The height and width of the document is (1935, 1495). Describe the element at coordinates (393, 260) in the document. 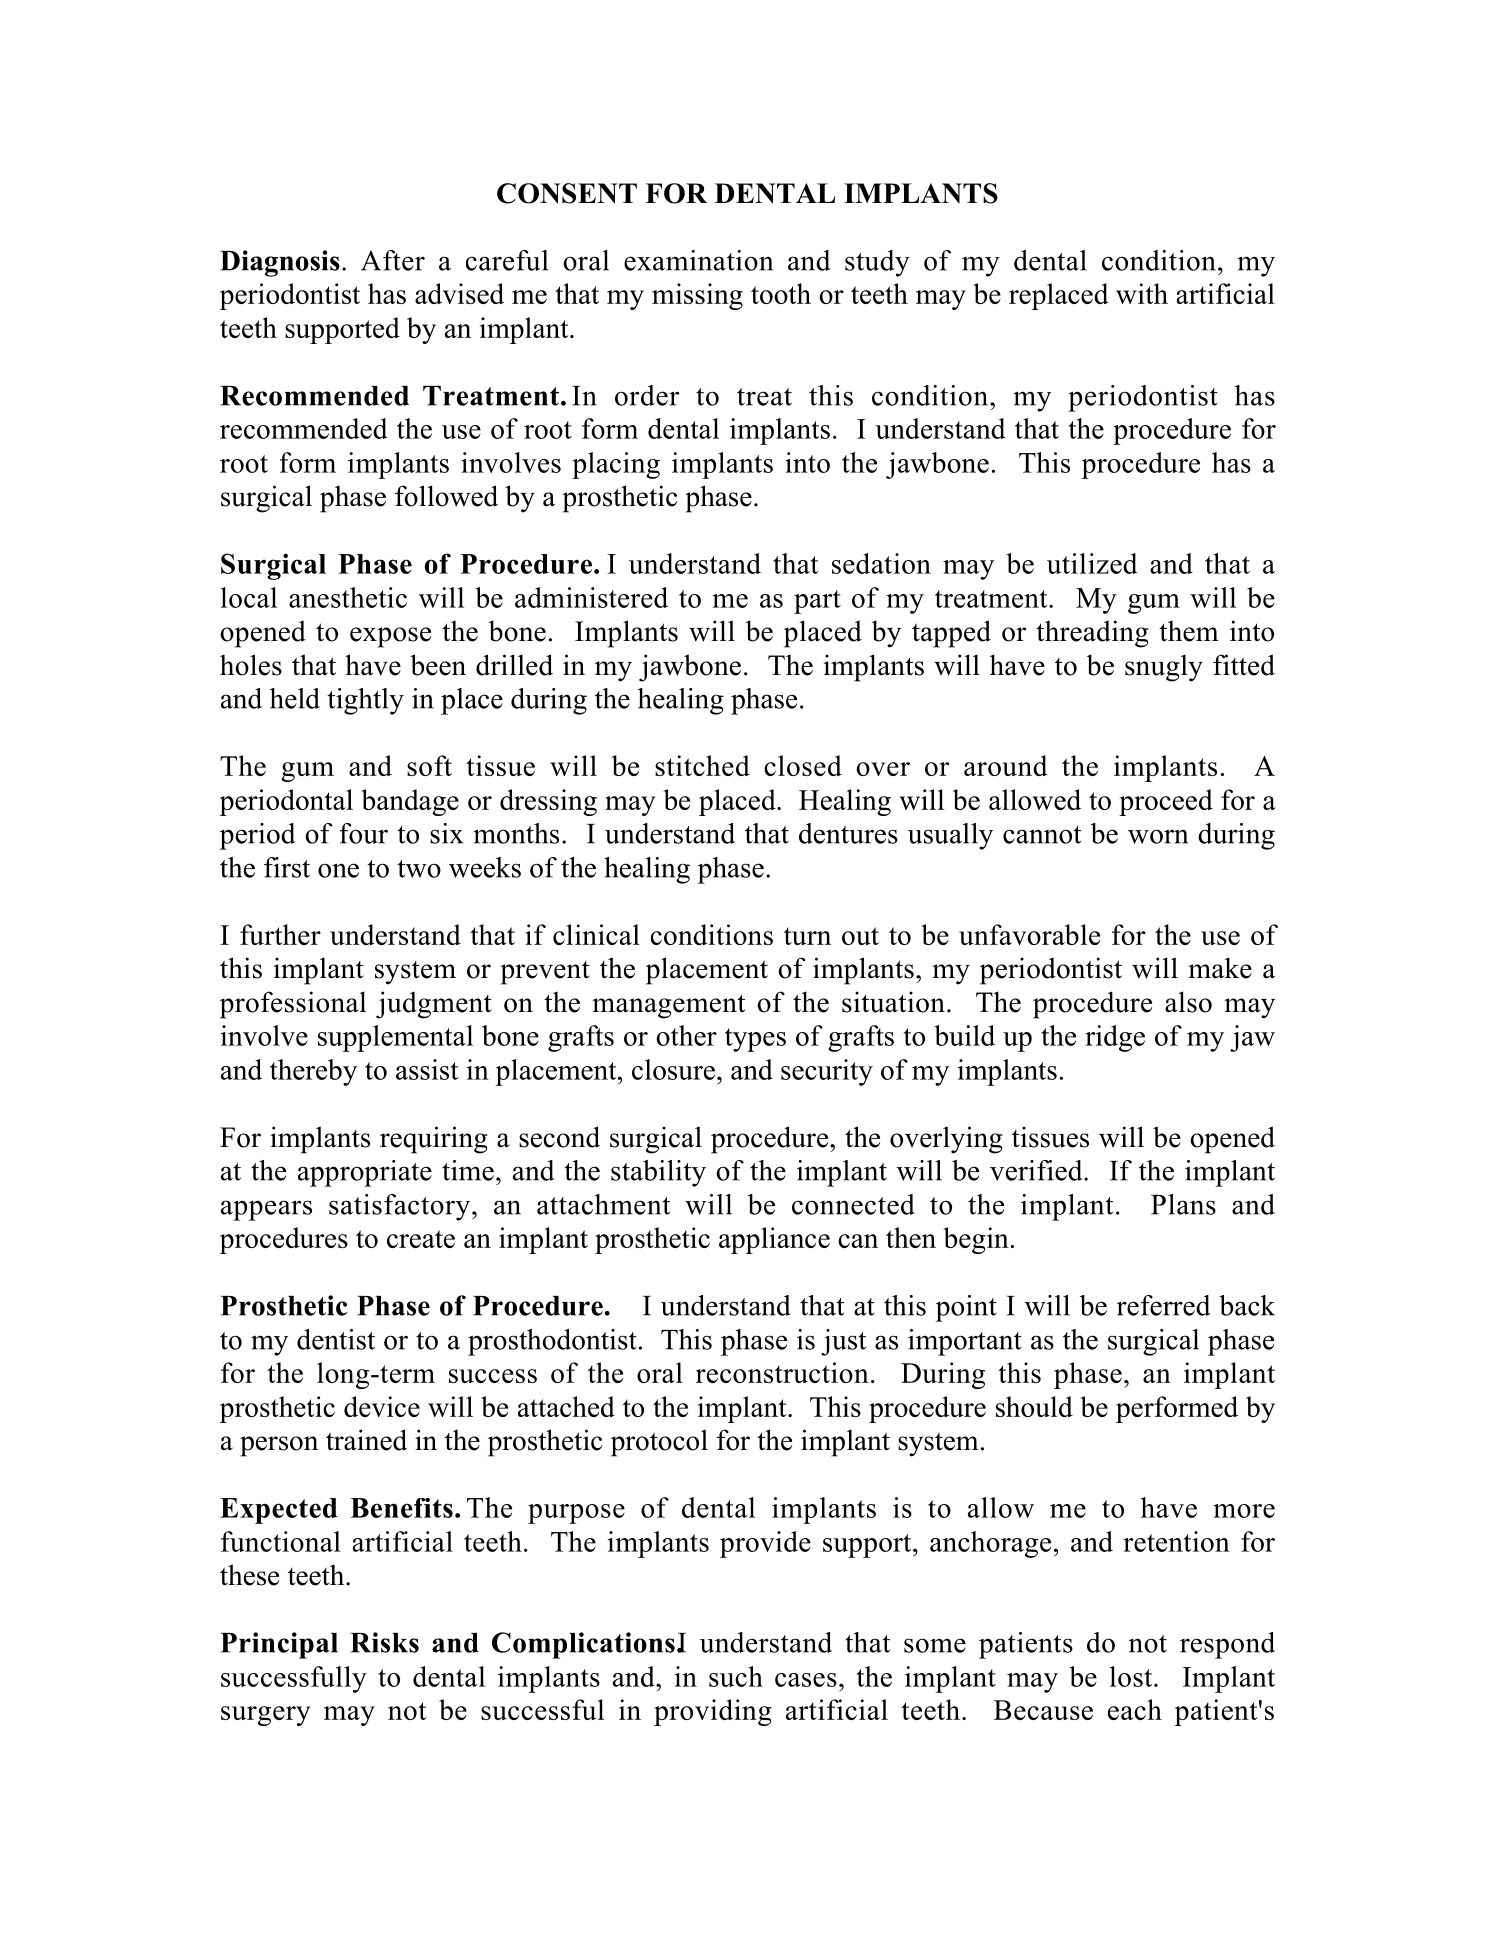

I see `After` at that location.
